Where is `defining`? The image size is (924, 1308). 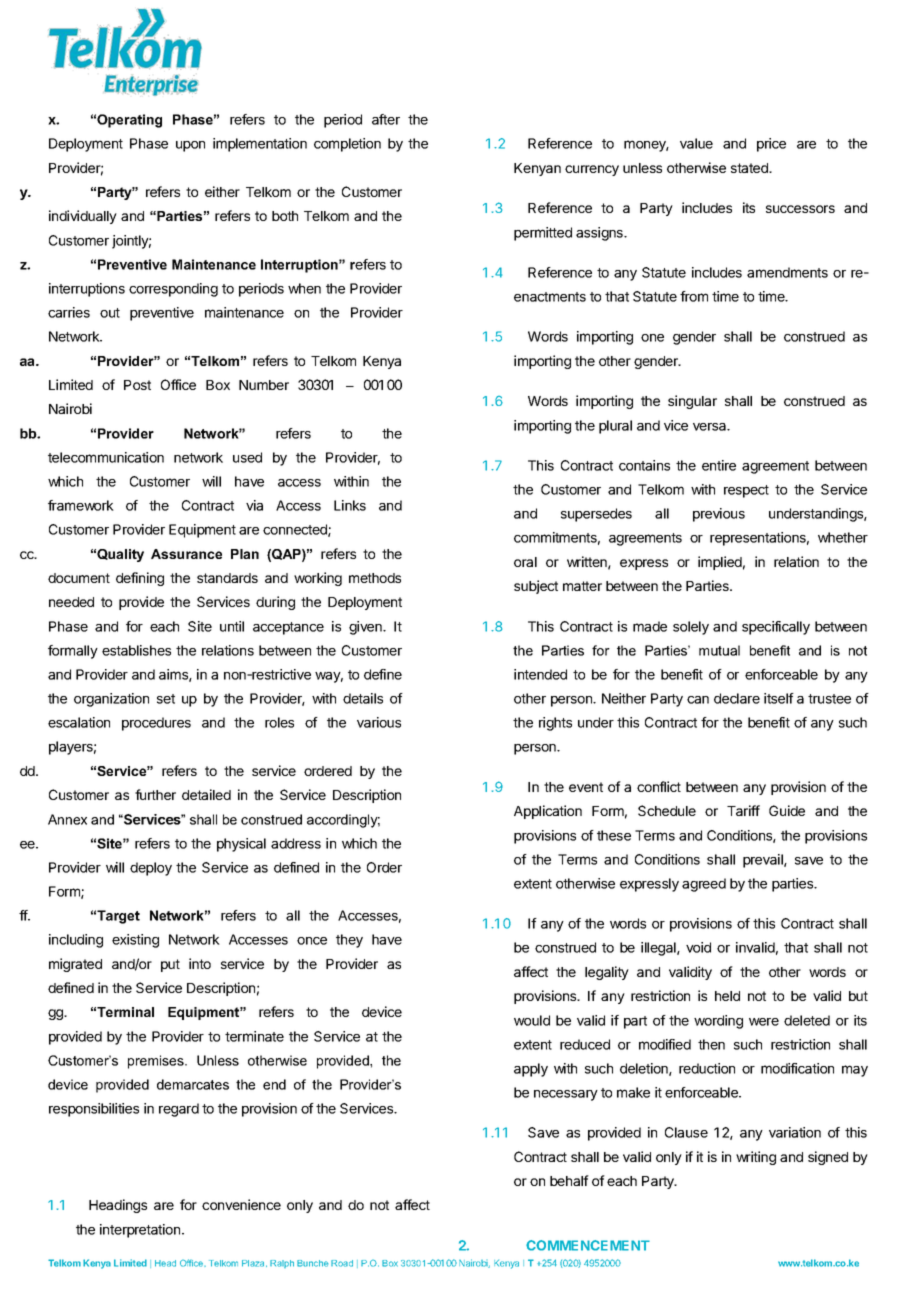 defining is located at coordinates (140, 579).
